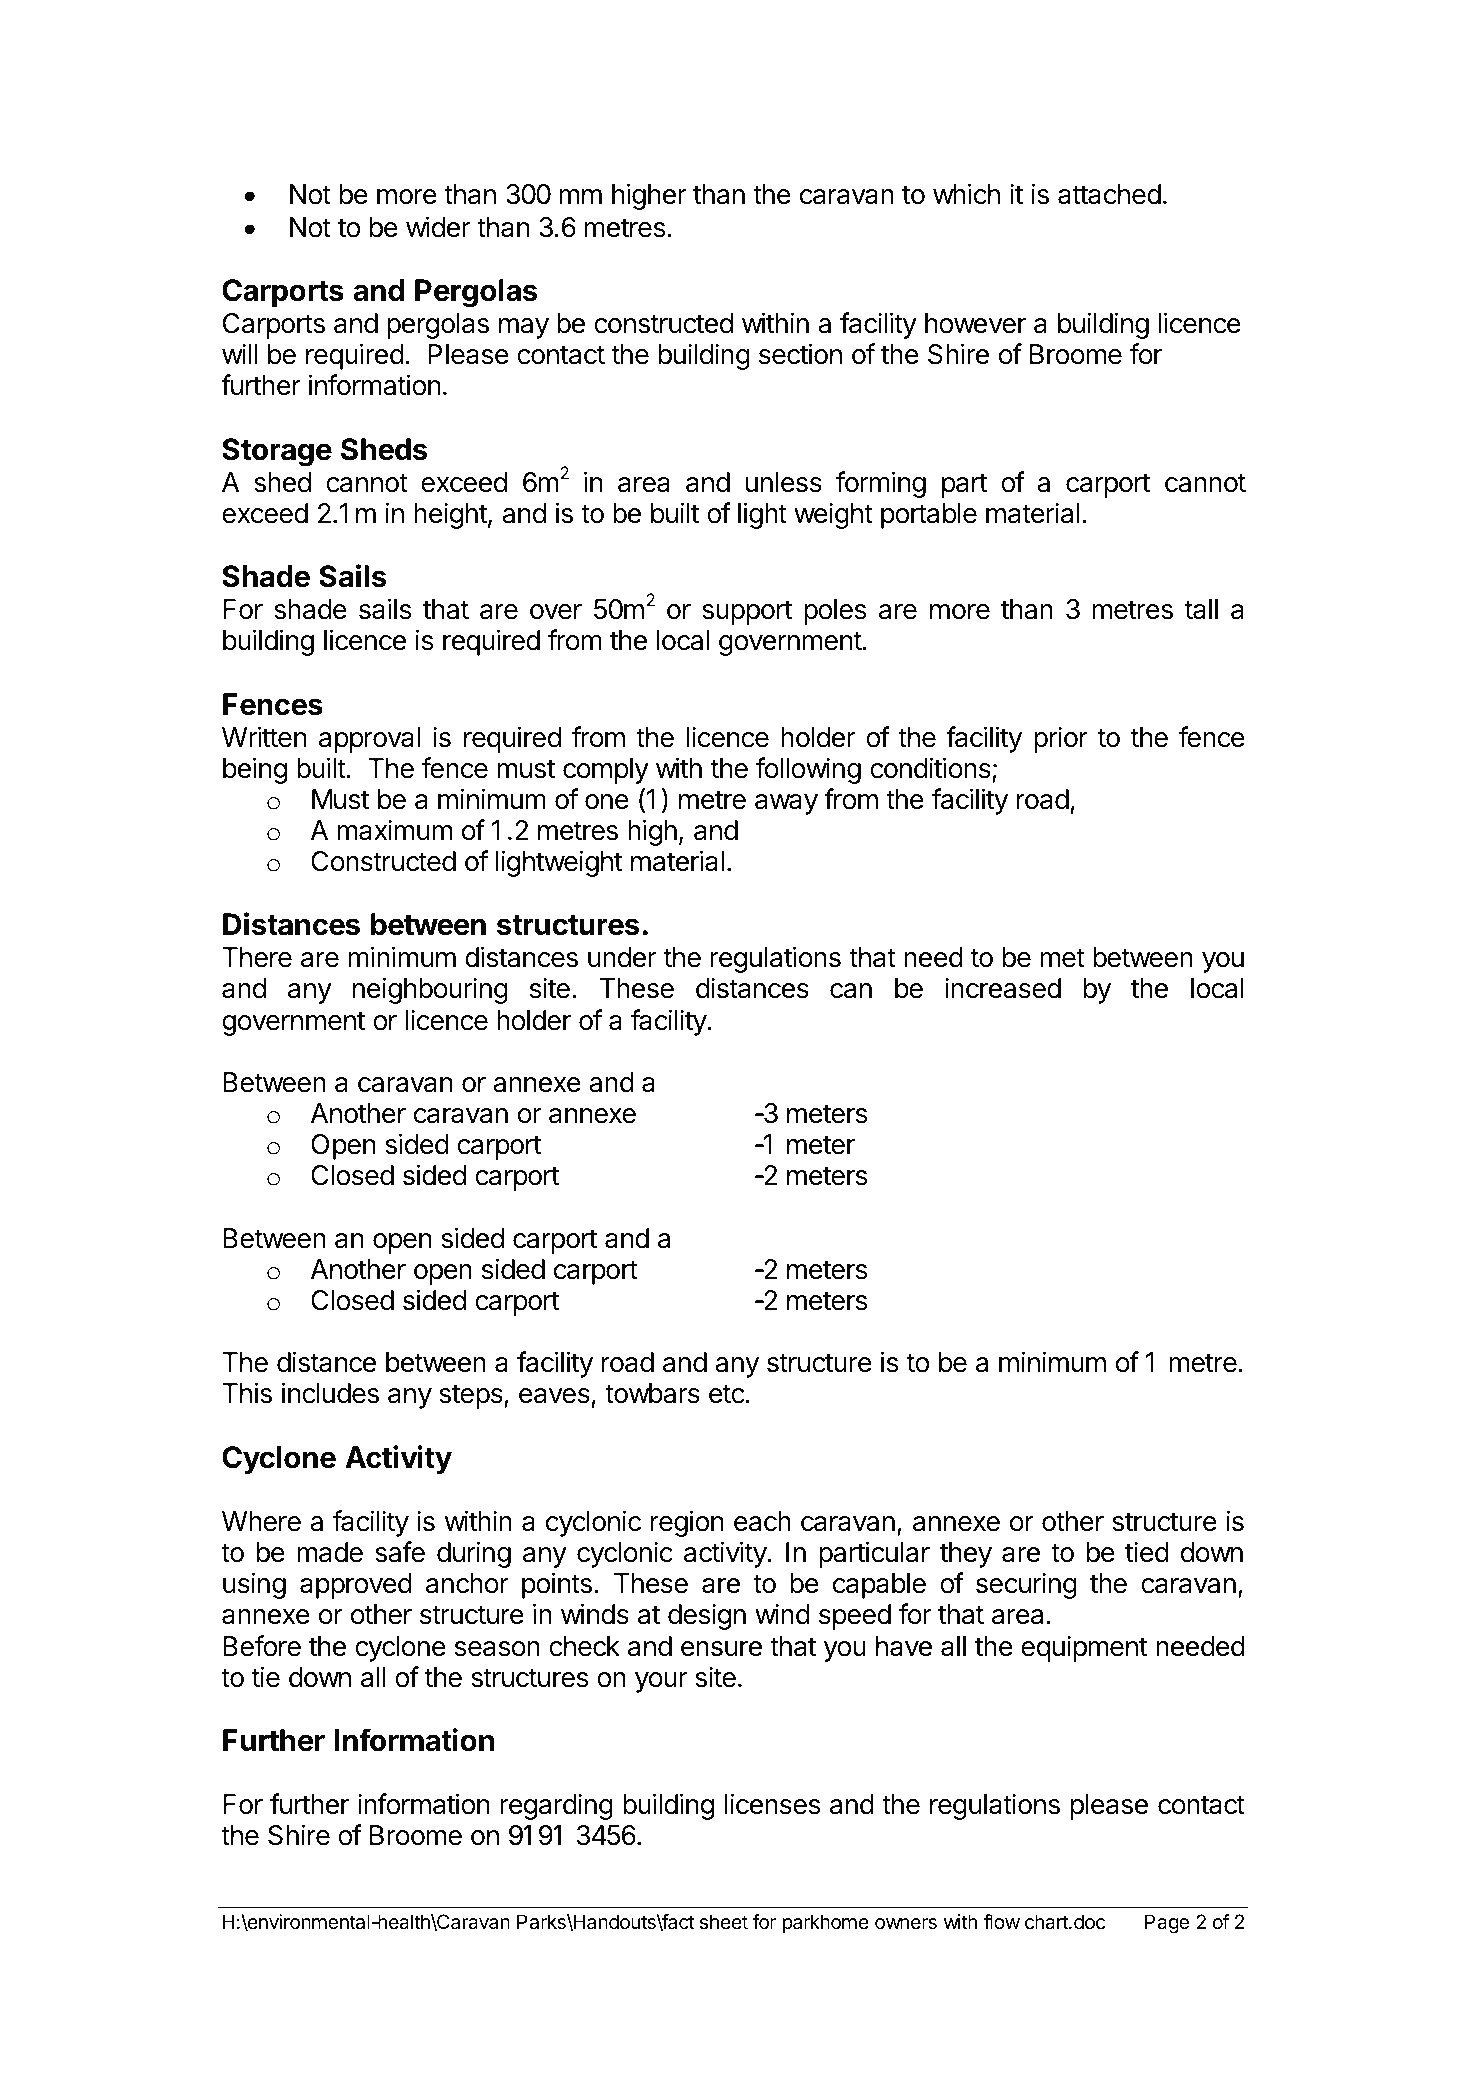  I want to click on sheet, so click(724, 1921).
